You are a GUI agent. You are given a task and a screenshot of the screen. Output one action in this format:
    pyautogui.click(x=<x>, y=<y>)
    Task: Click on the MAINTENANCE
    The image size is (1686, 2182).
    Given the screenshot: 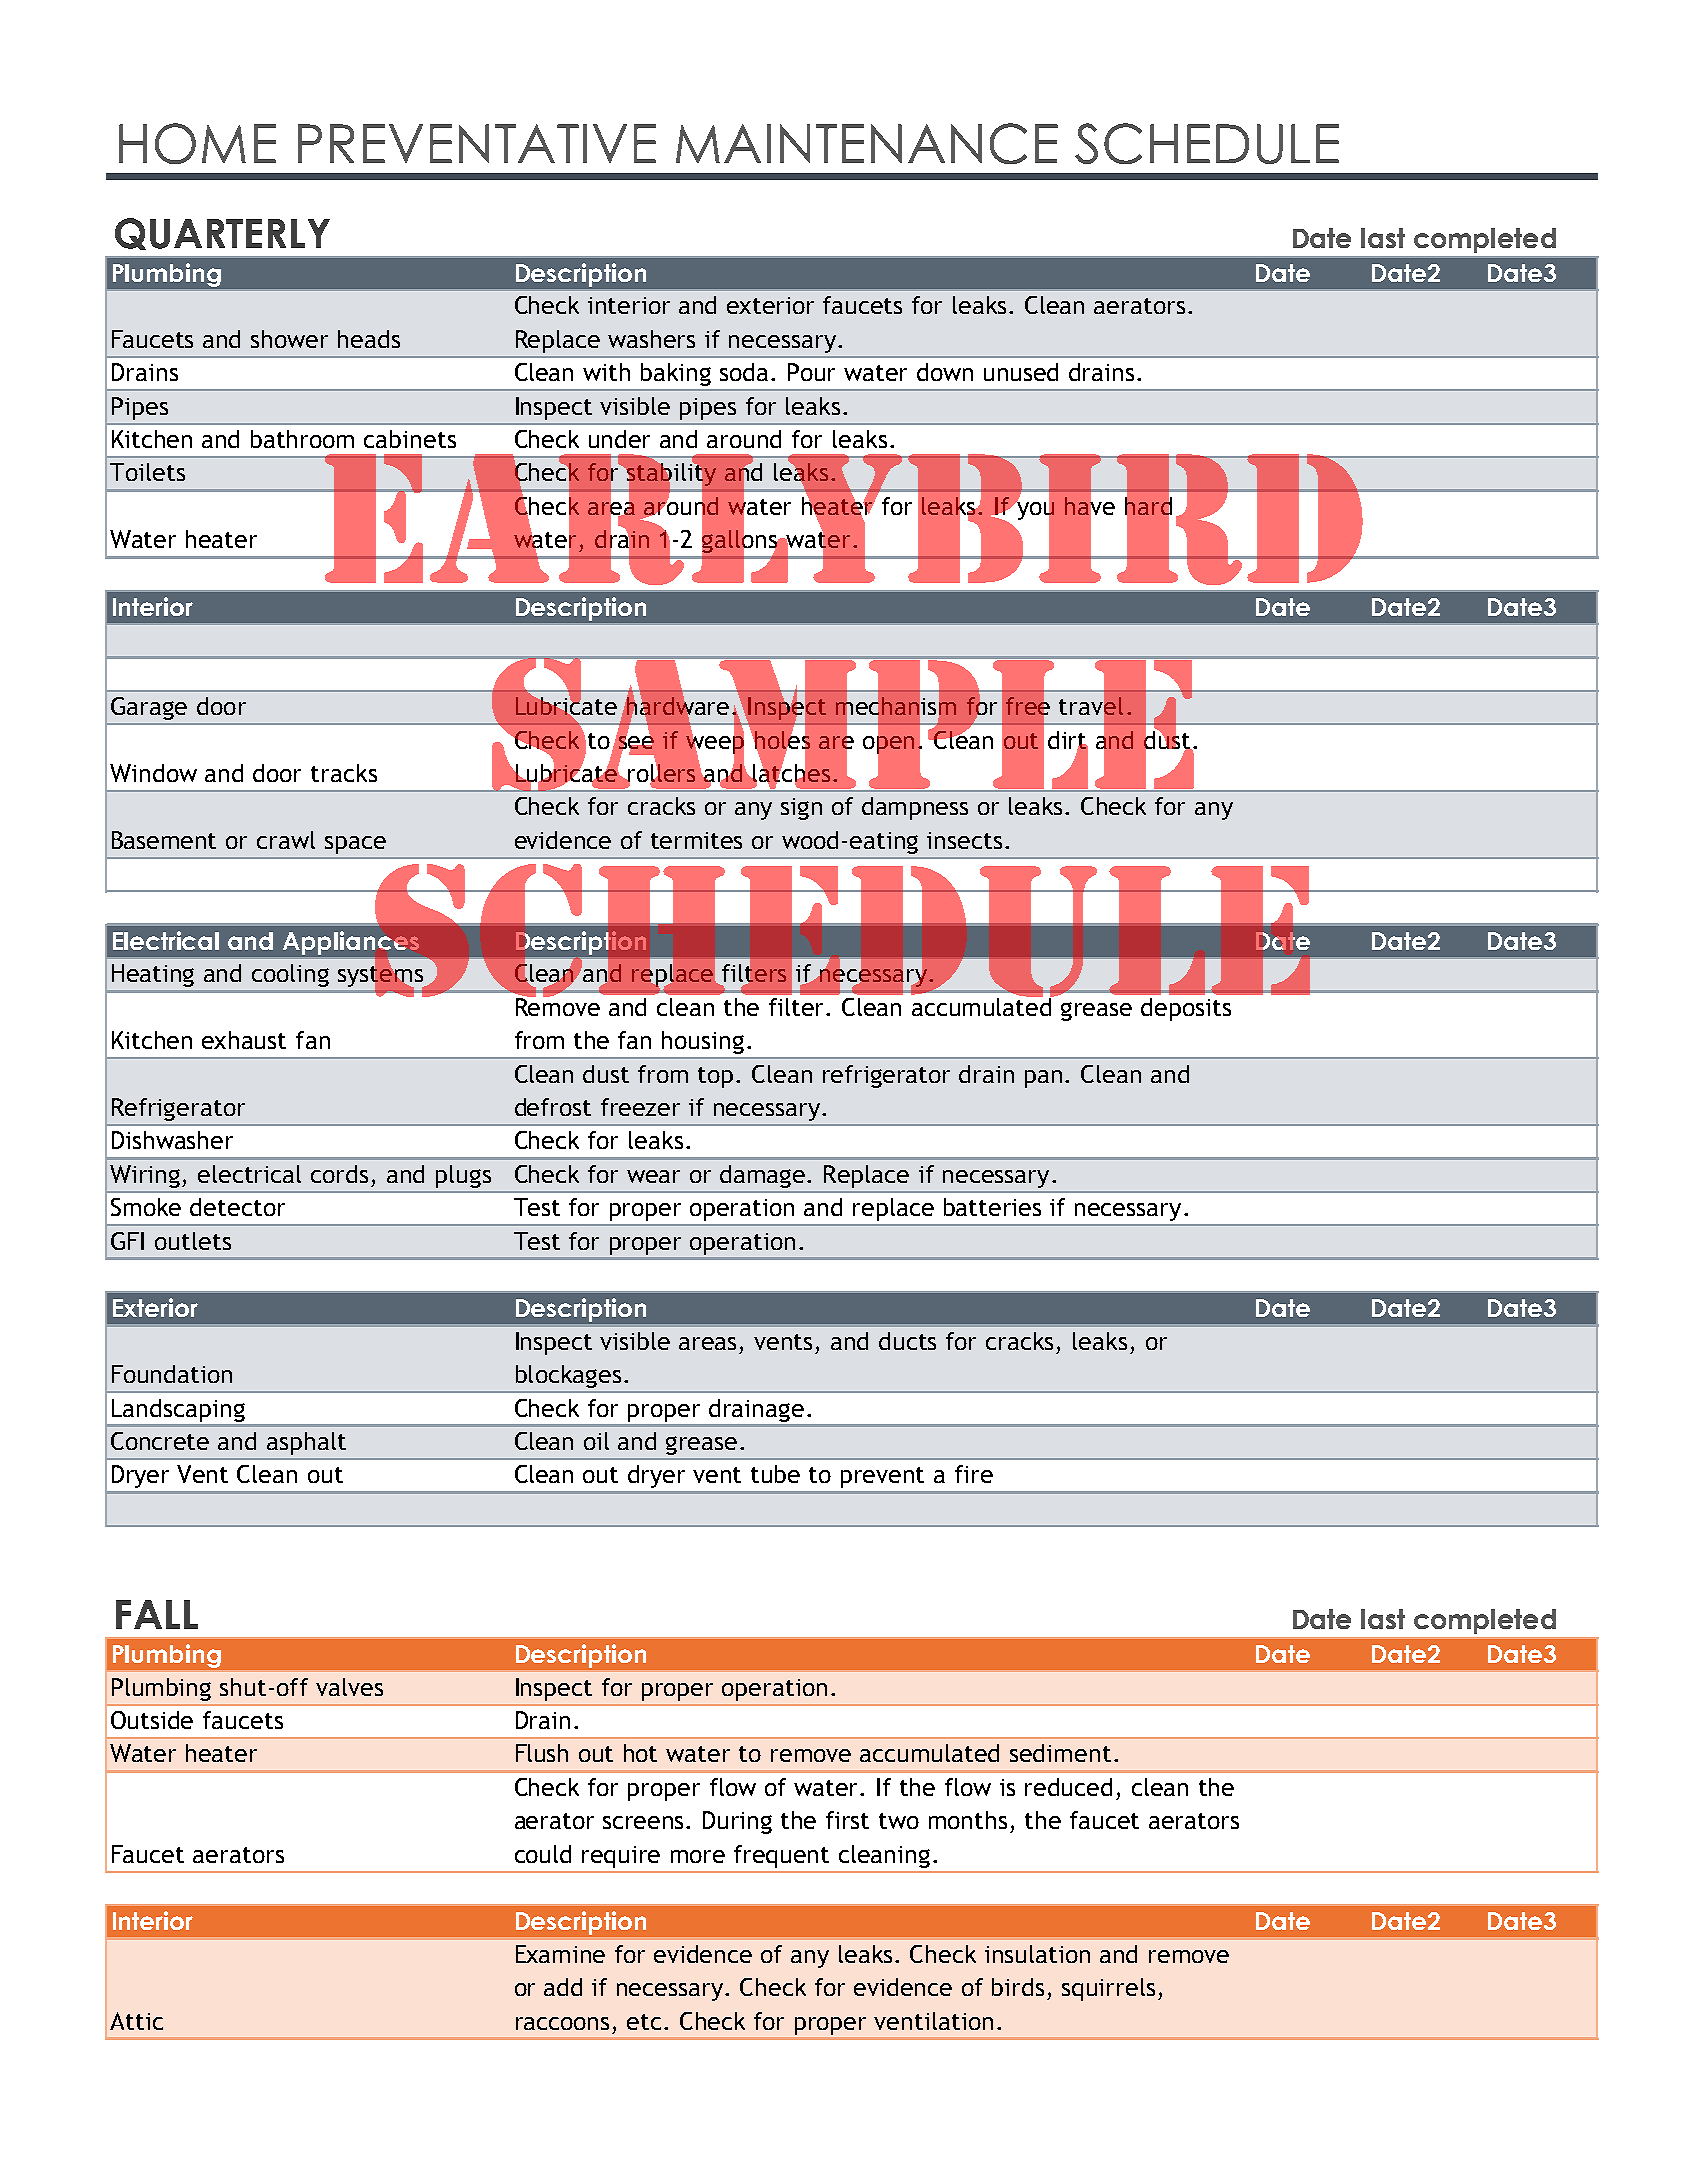 What is the action you would take?
    pyautogui.click(x=867, y=143)
